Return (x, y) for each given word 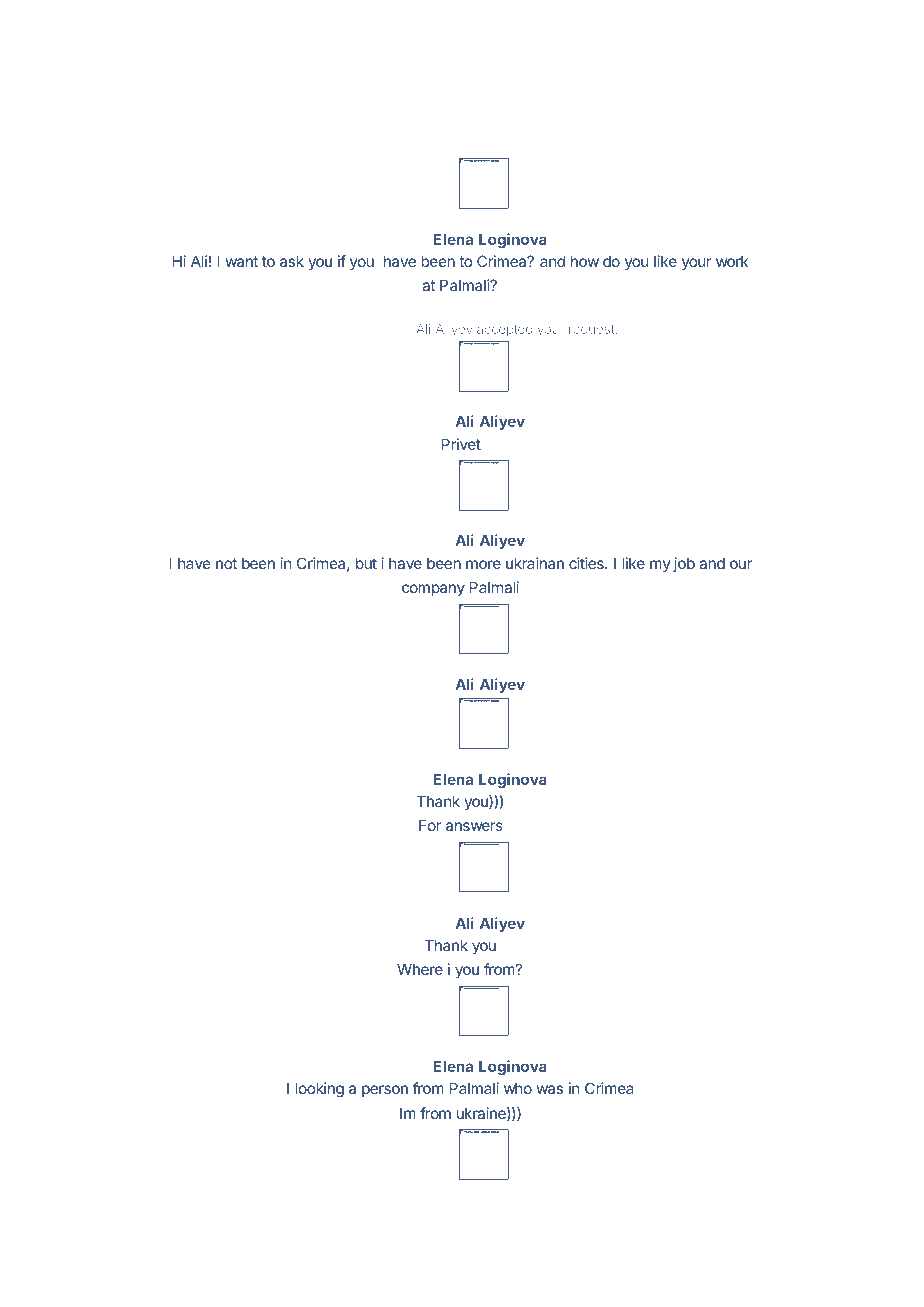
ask (292, 261)
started (471, 146)
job (684, 564)
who (518, 1088)
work (732, 261)
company (433, 590)
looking (320, 1090)
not (226, 563)
